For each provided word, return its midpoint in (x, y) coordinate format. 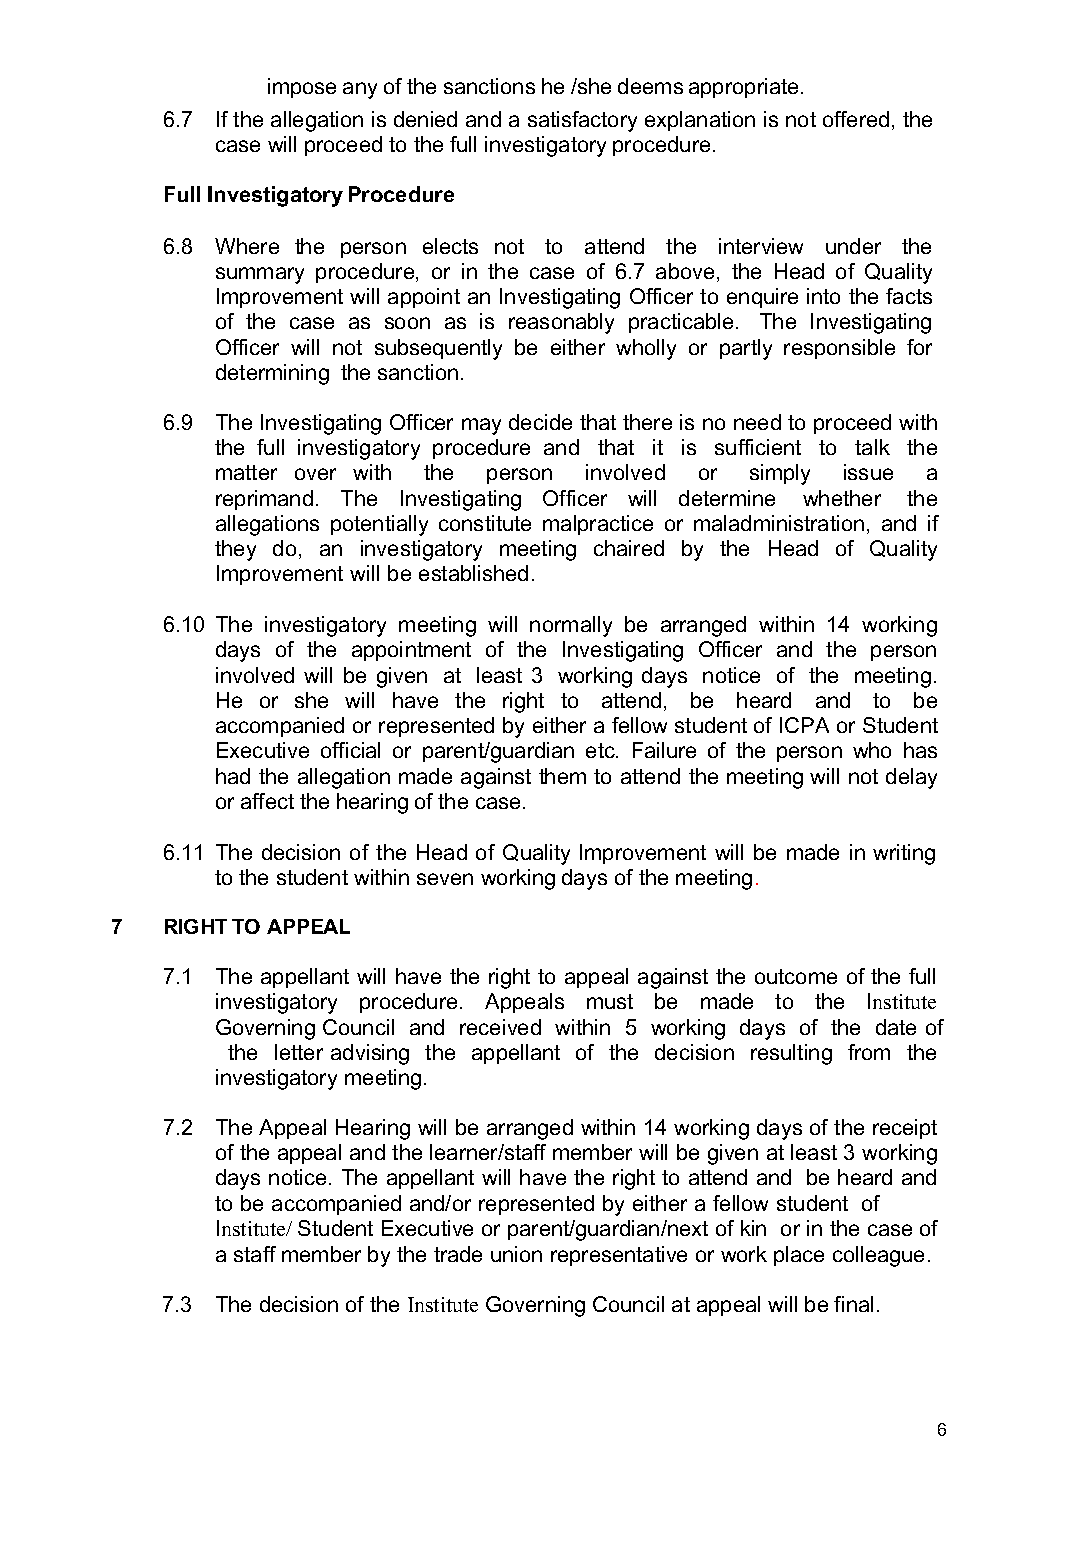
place (799, 1256)
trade (458, 1254)
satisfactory (582, 121)
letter (299, 1052)
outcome (796, 976)
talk (872, 447)
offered (856, 119)
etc (601, 750)
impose (302, 88)
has (920, 750)
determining (272, 374)
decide (540, 422)
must (610, 1001)
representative (619, 1256)
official (350, 750)
